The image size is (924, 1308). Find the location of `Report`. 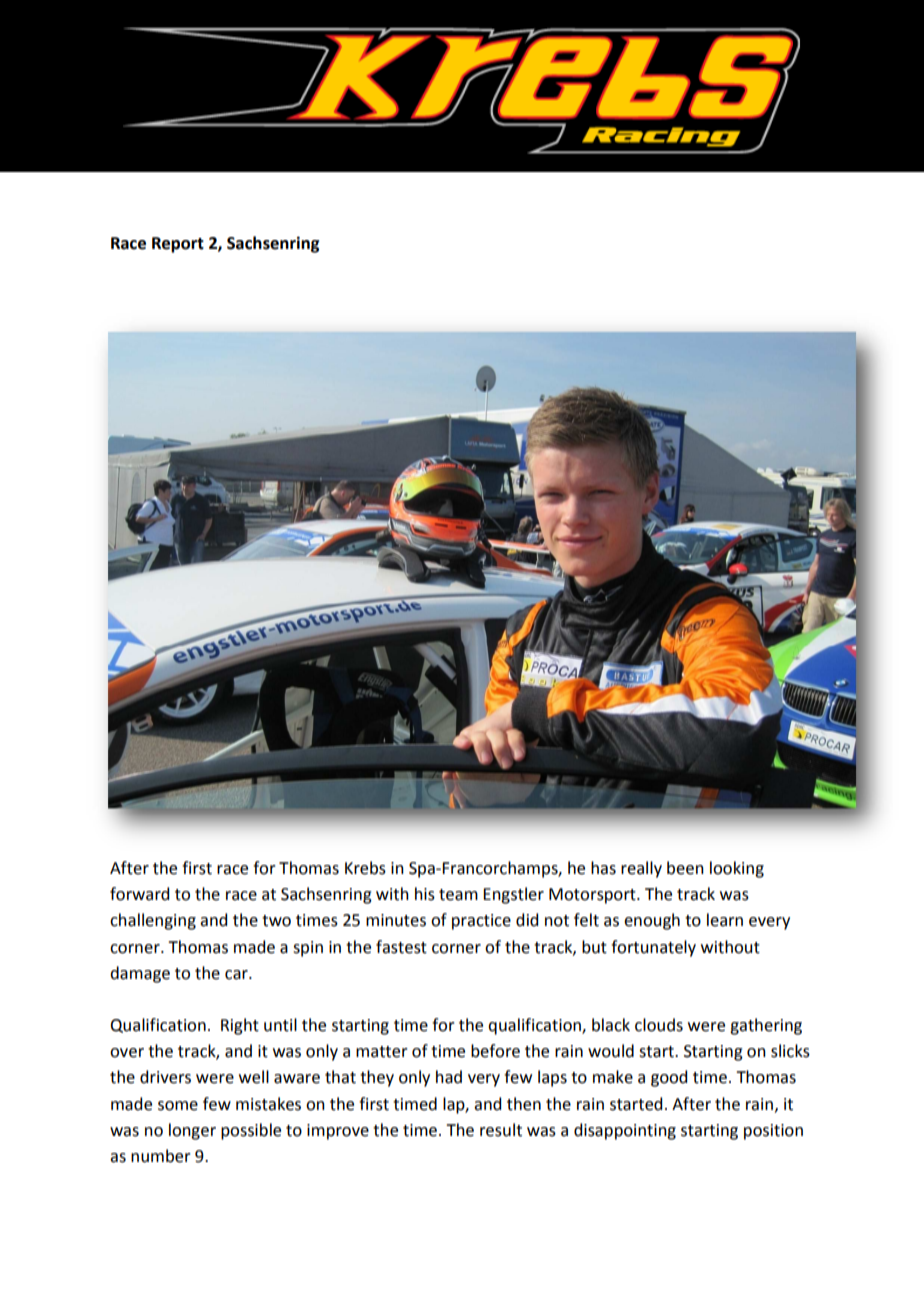

Report is located at coordinates (178, 245).
